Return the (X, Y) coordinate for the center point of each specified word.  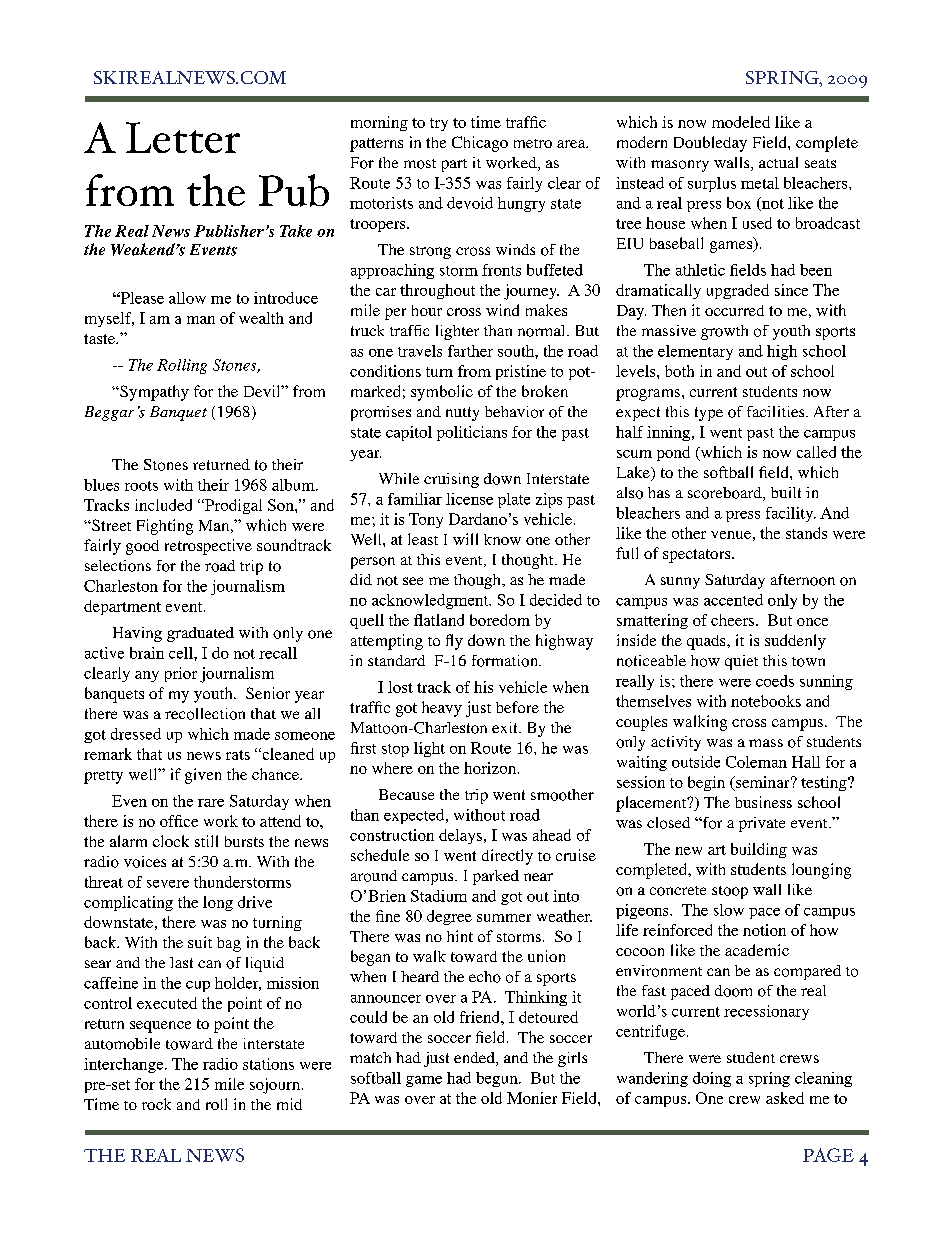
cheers (734, 620)
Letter (183, 137)
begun (498, 1079)
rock (156, 1104)
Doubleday (710, 144)
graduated (200, 634)
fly (454, 642)
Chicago (480, 144)
